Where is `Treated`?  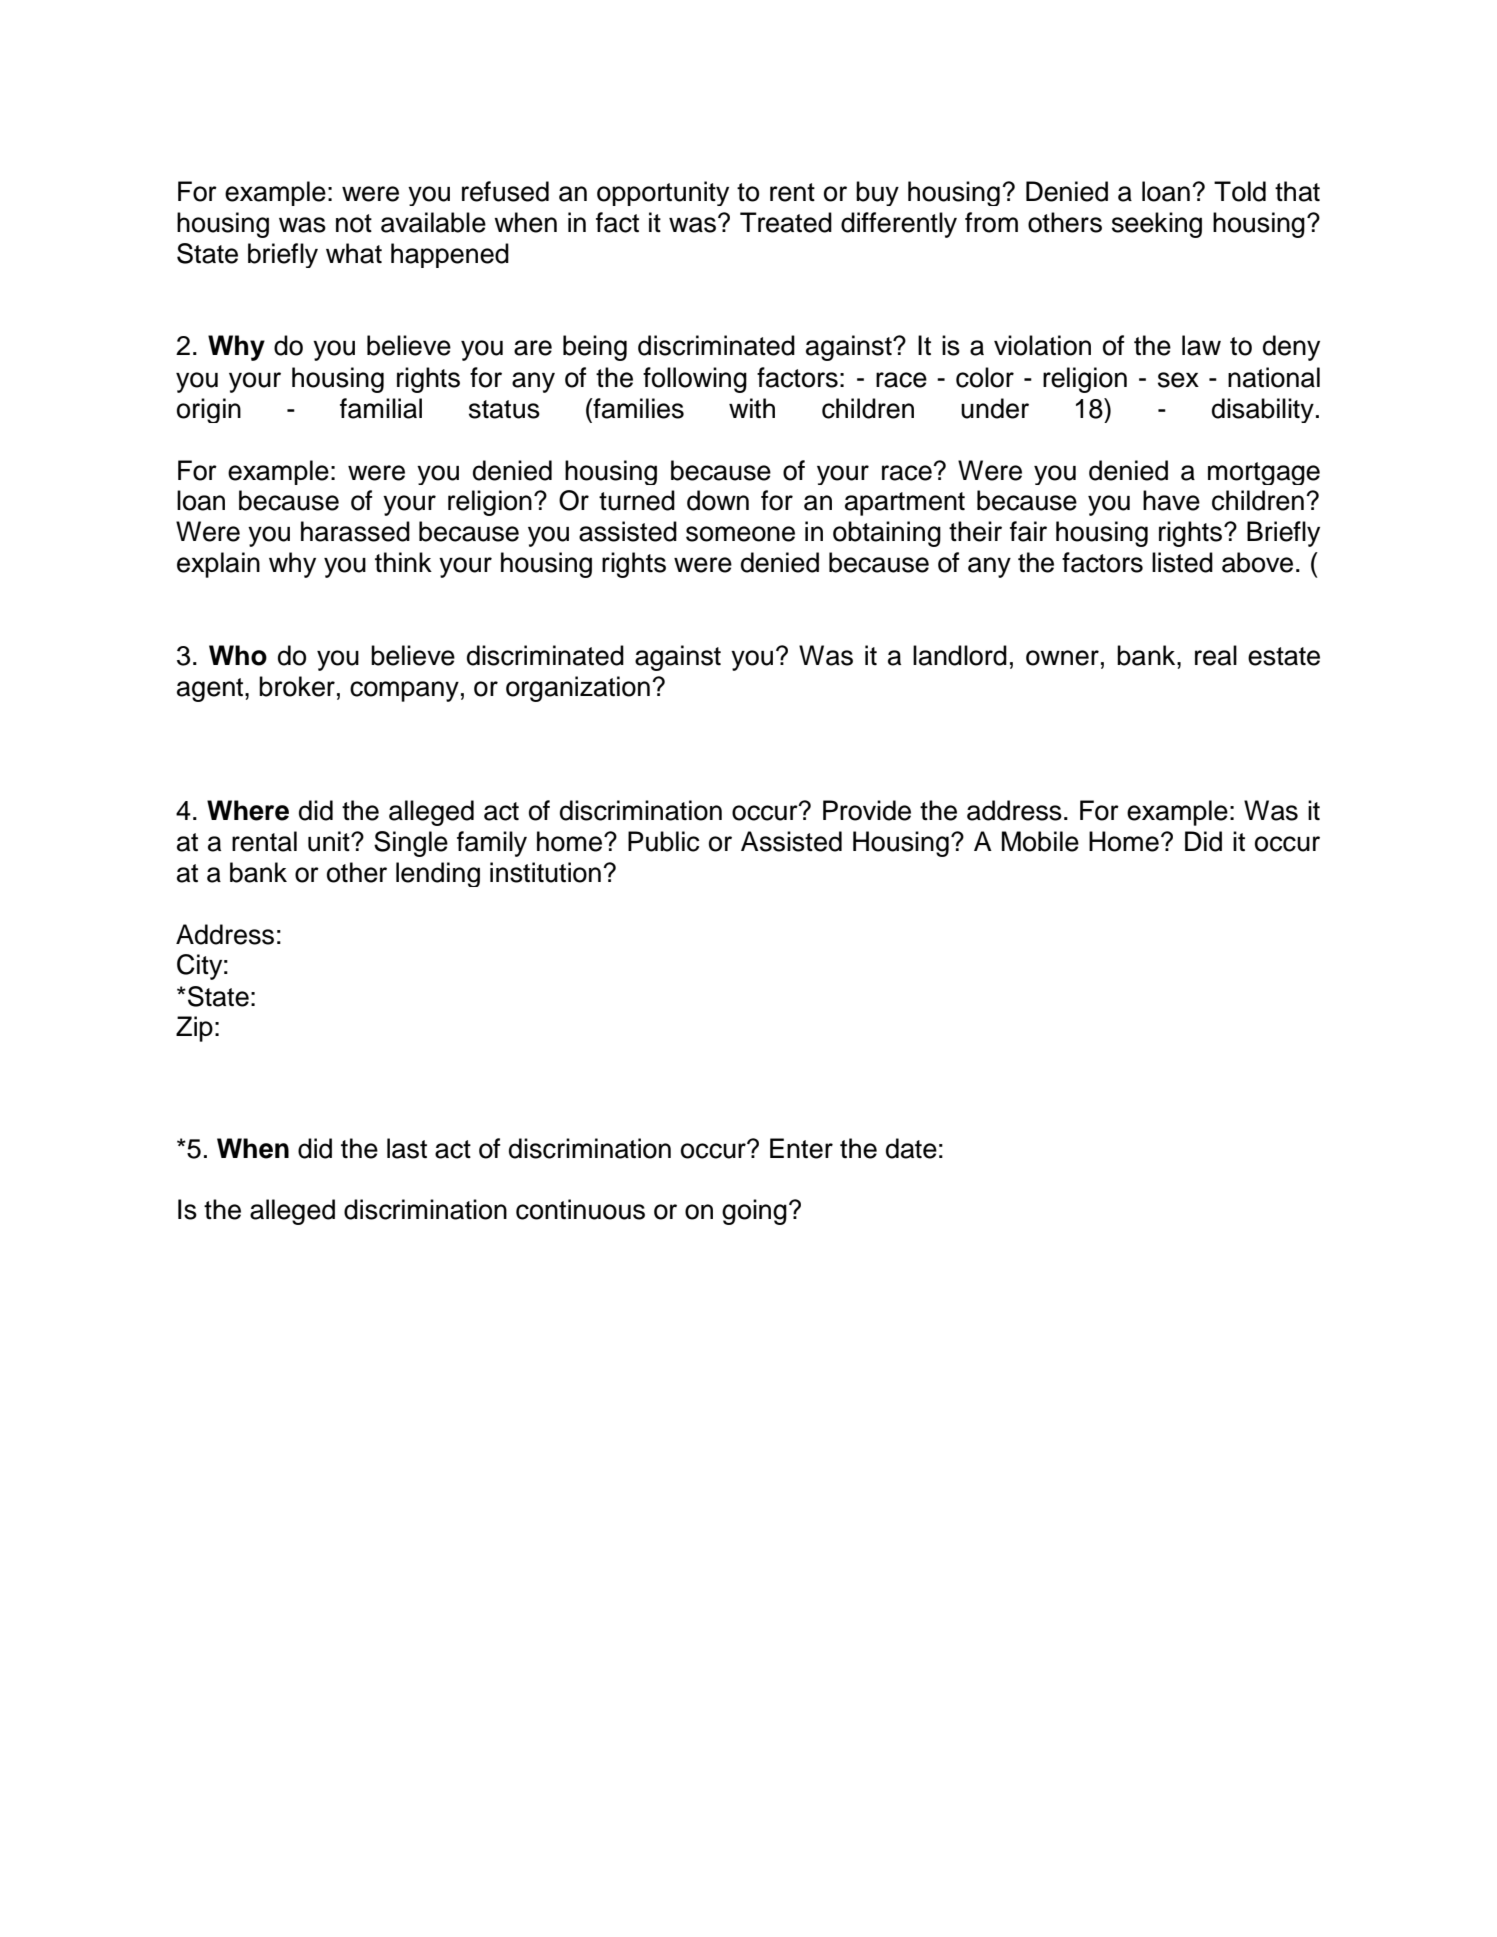
Treated is located at coordinates (786, 222).
